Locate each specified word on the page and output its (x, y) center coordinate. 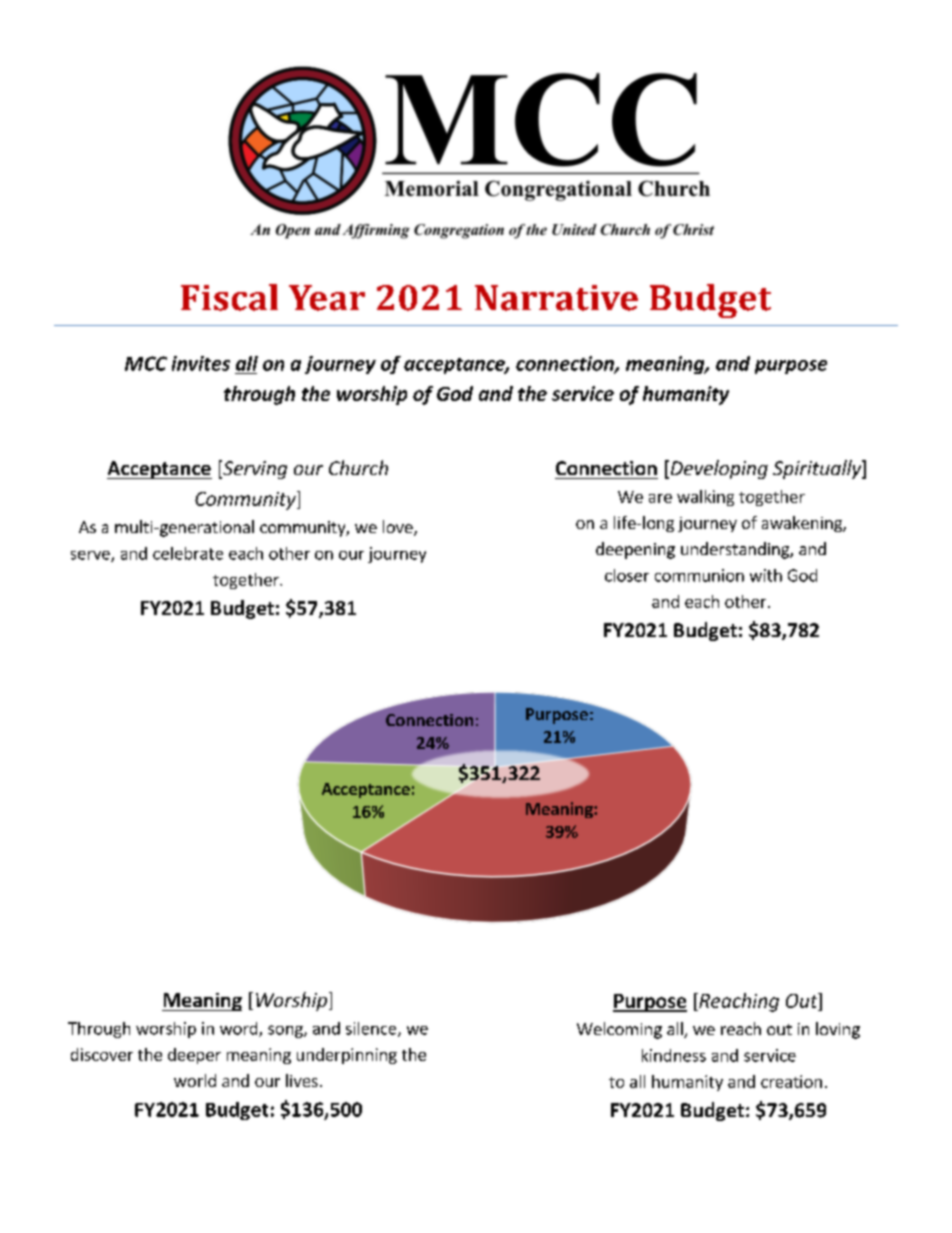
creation (791, 1081)
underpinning (347, 1056)
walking (705, 498)
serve (91, 556)
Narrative (556, 298)
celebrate (188, 553)
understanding (736, 550)
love (399, 528)
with (766, 575)
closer (627, 575)
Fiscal (229, 297)
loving (838, 1030)
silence (372, 1029)
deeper (194, 1056)
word (240, 1029)
